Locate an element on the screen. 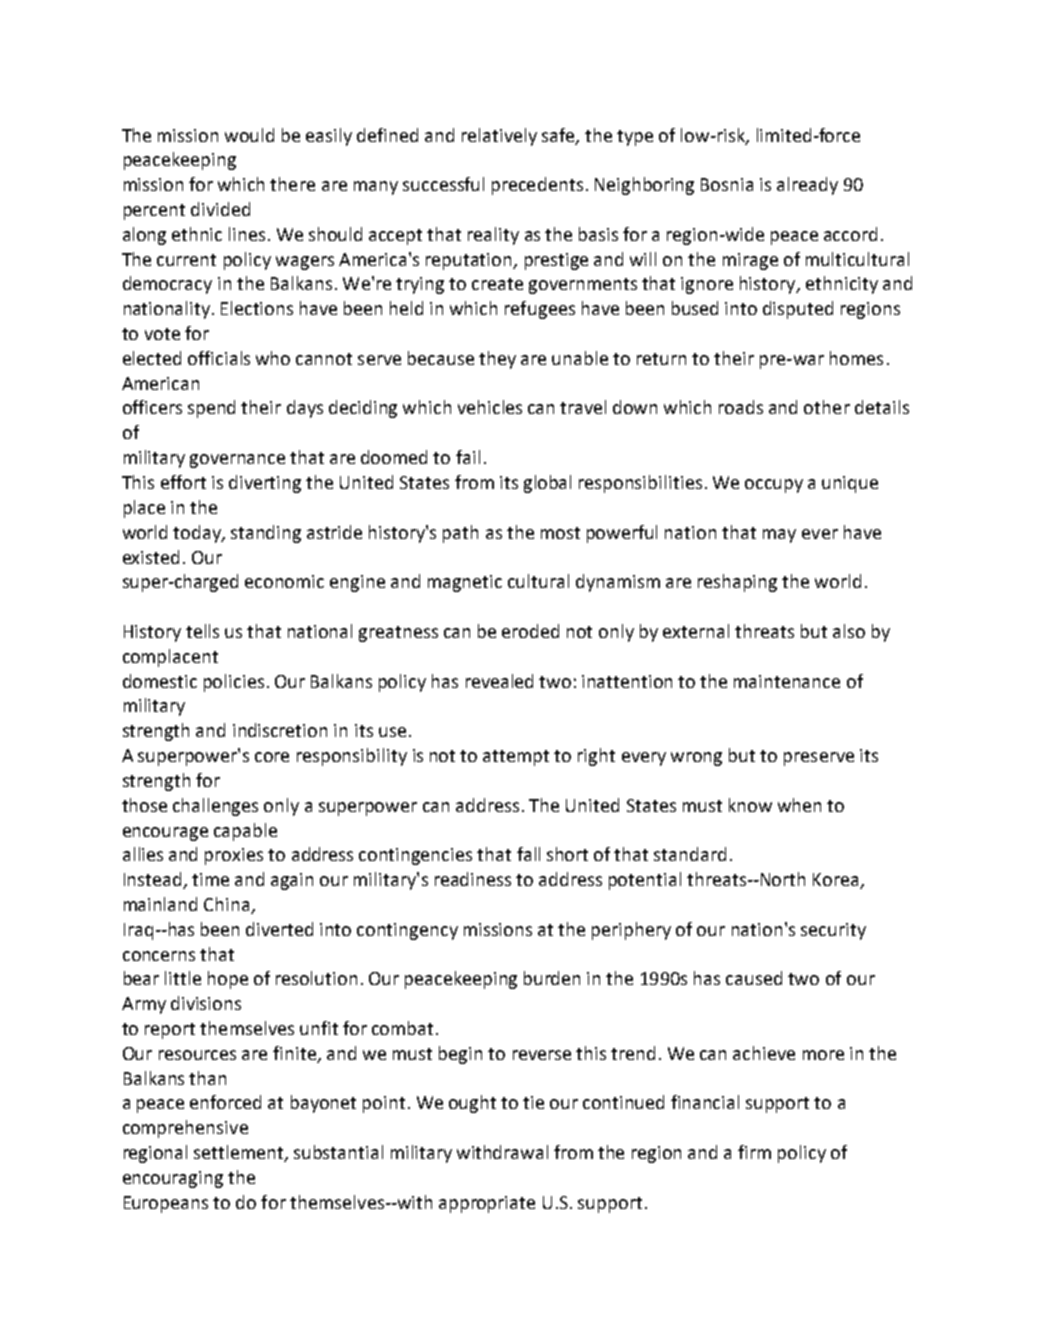 The image size is (1037, 1342). already is located at coordinates (807, 186).
